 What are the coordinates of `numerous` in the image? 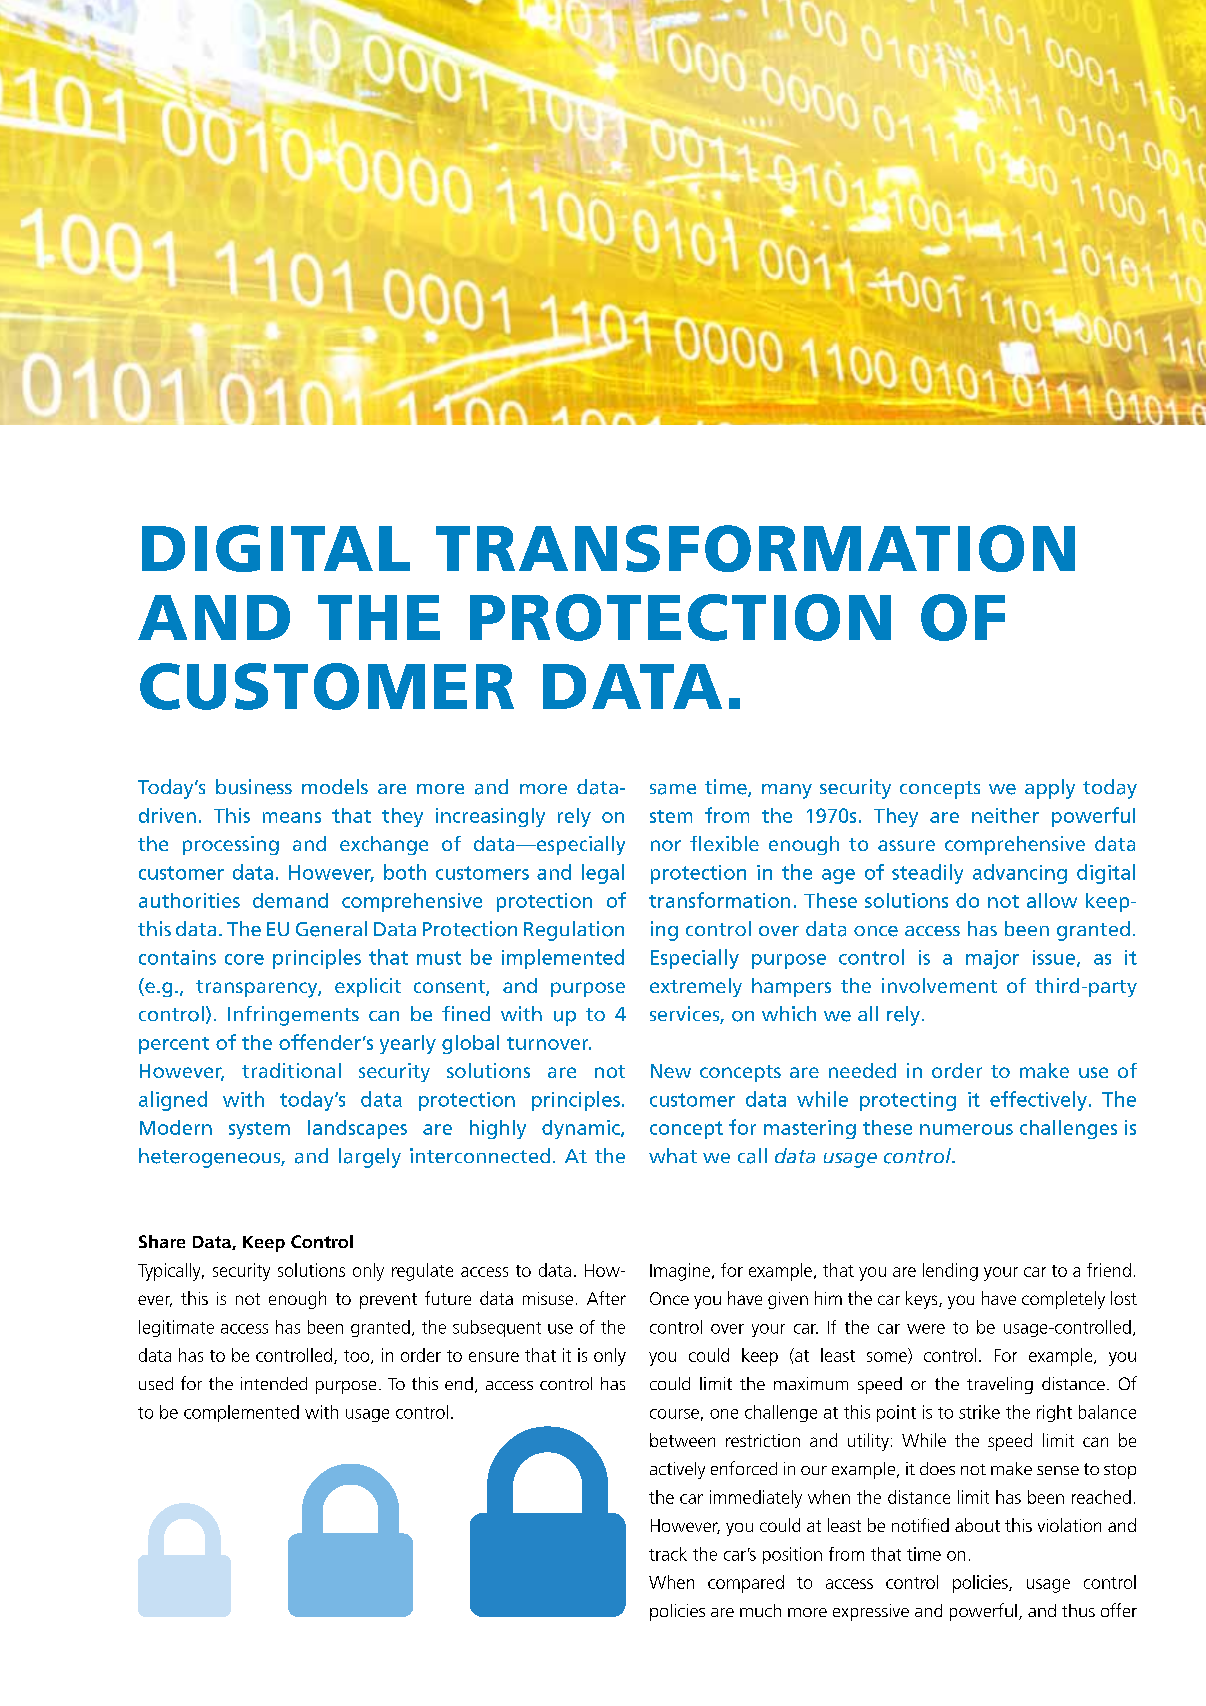 It's located at (966, 1129).
